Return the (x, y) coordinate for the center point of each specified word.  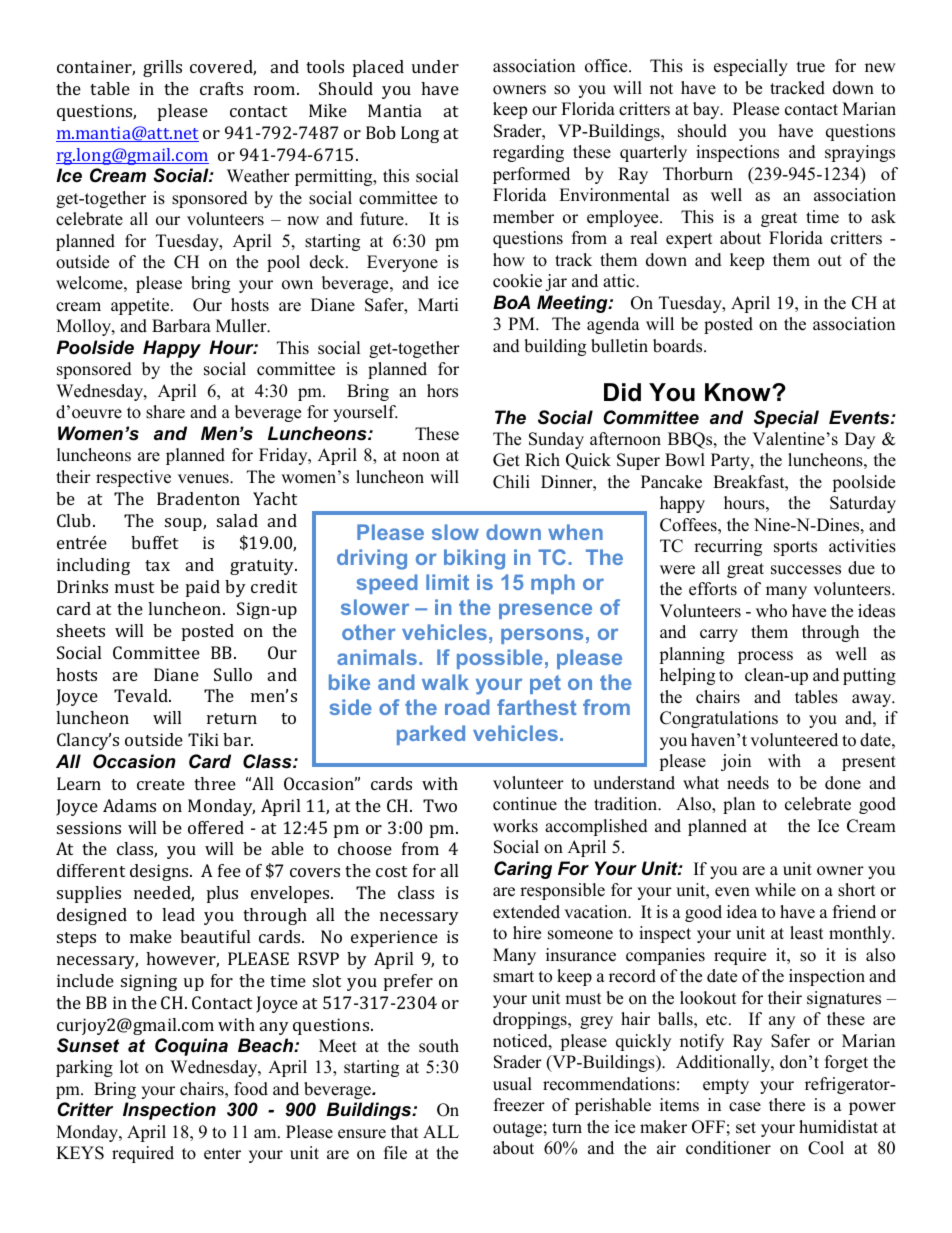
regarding (528, 153)
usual (512, 1084)
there (787, 1105)
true (811, 67)
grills (162, 68)
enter (222, 1154)
